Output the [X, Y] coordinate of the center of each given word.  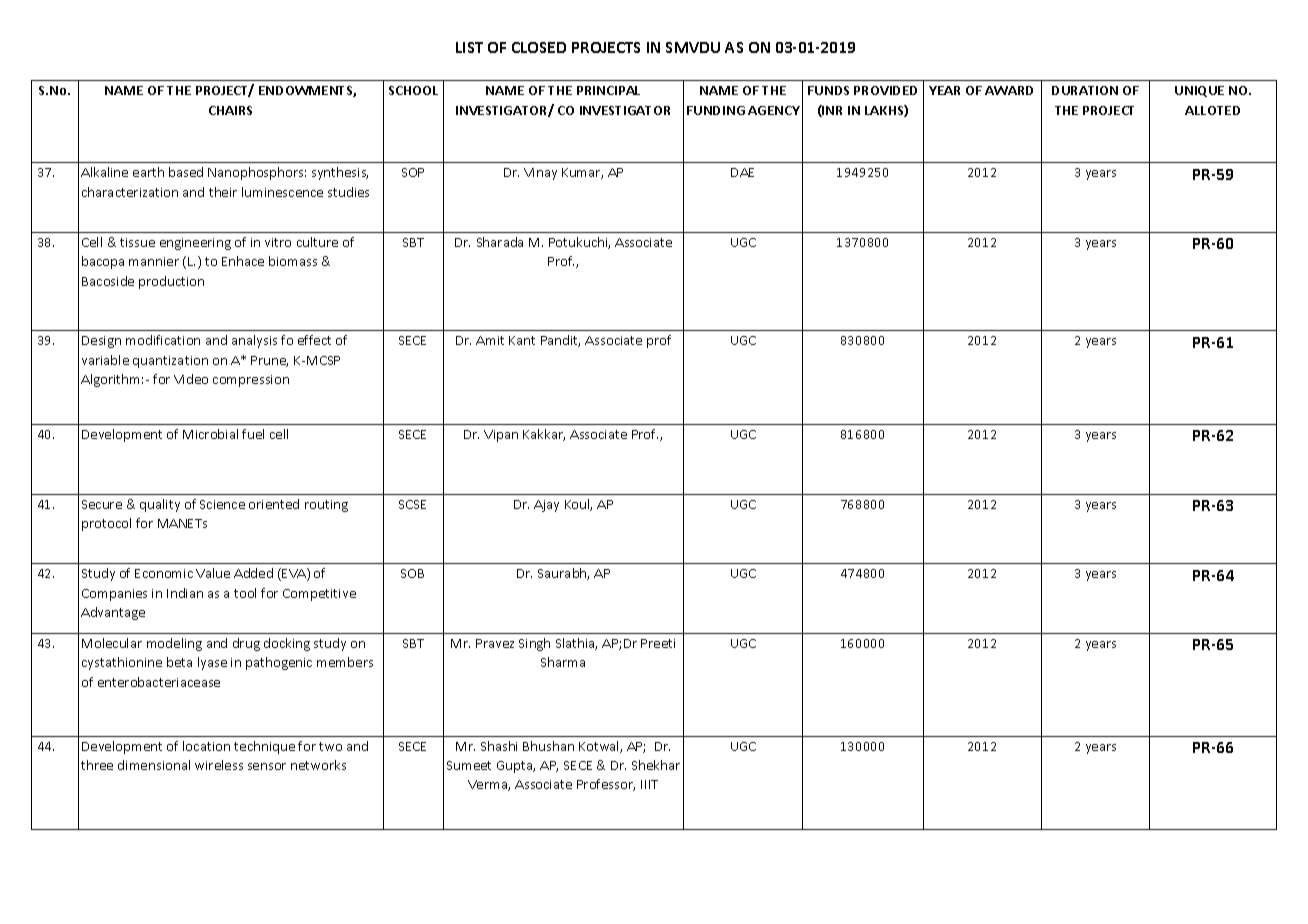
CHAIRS [230, 110]
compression [251, 381]
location [206, 746]
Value [213, 573]
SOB [412, 573]
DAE [742, 172]
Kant [522, 340]
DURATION [1085, 90]
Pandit [560, 341]
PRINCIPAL [608, 90]
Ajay [546, 506]
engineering [195, 244]
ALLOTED [1212, 110]
